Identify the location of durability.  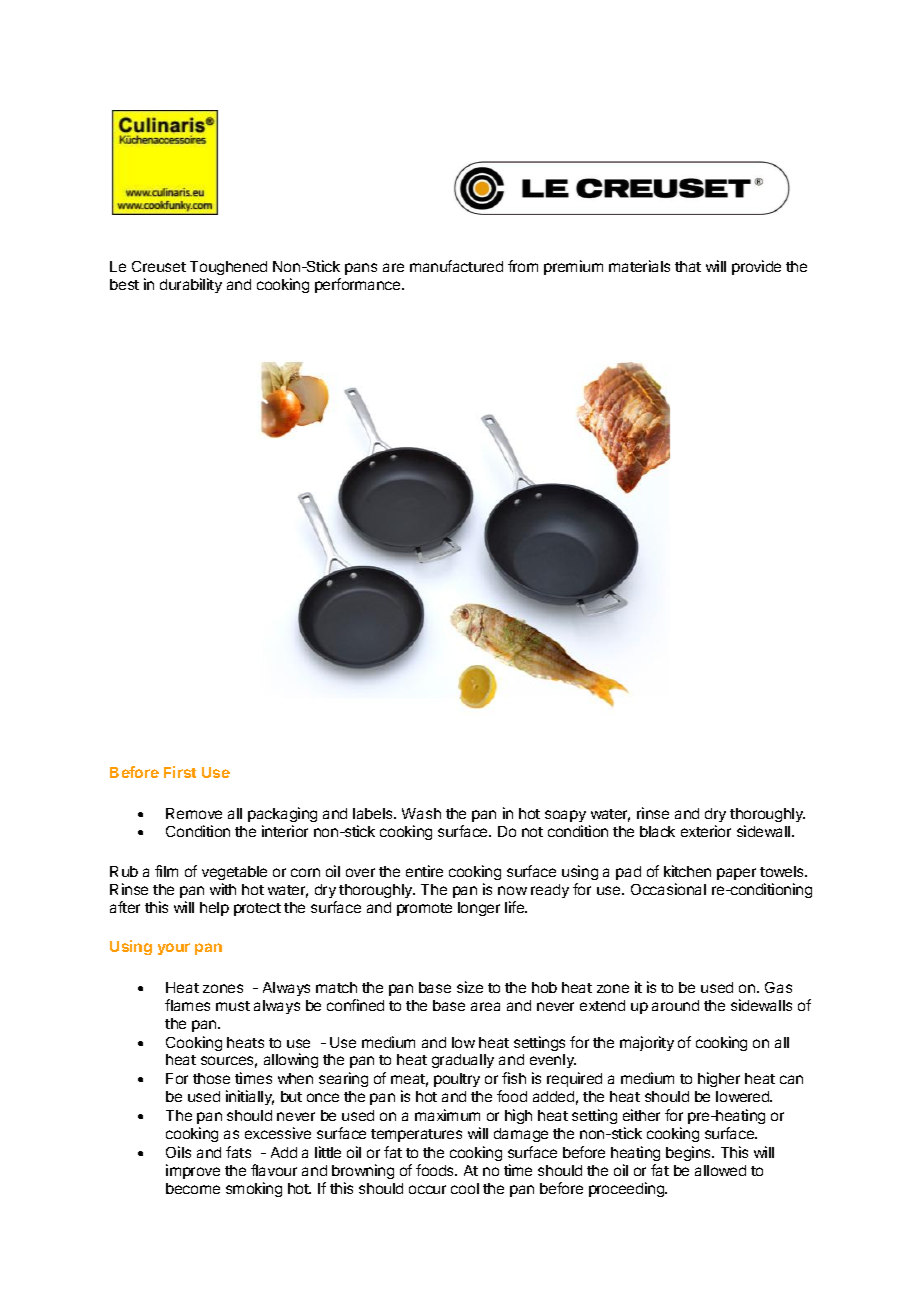
(191, 285).
